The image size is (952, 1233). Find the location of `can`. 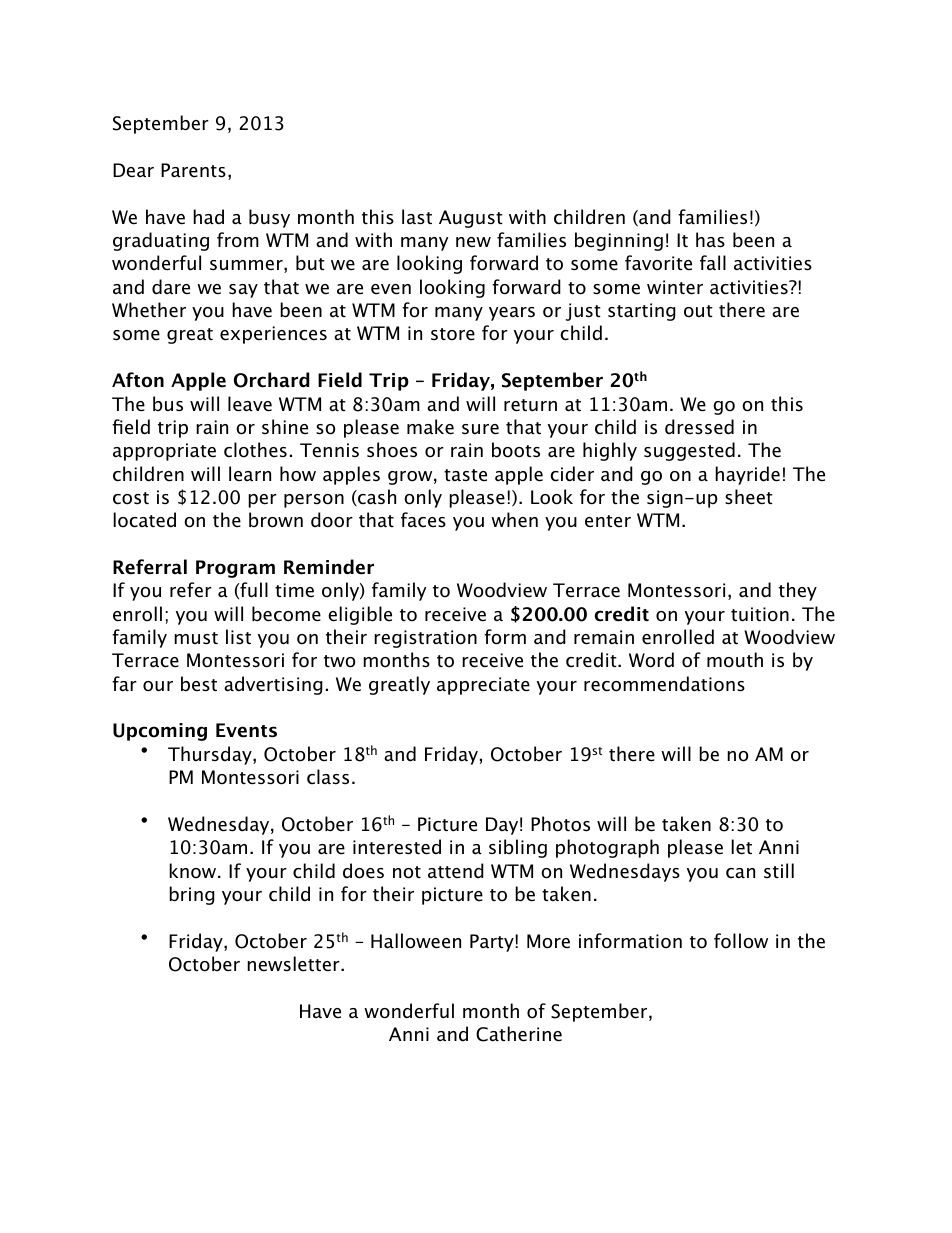

can is located at coordinates (740, 873).
